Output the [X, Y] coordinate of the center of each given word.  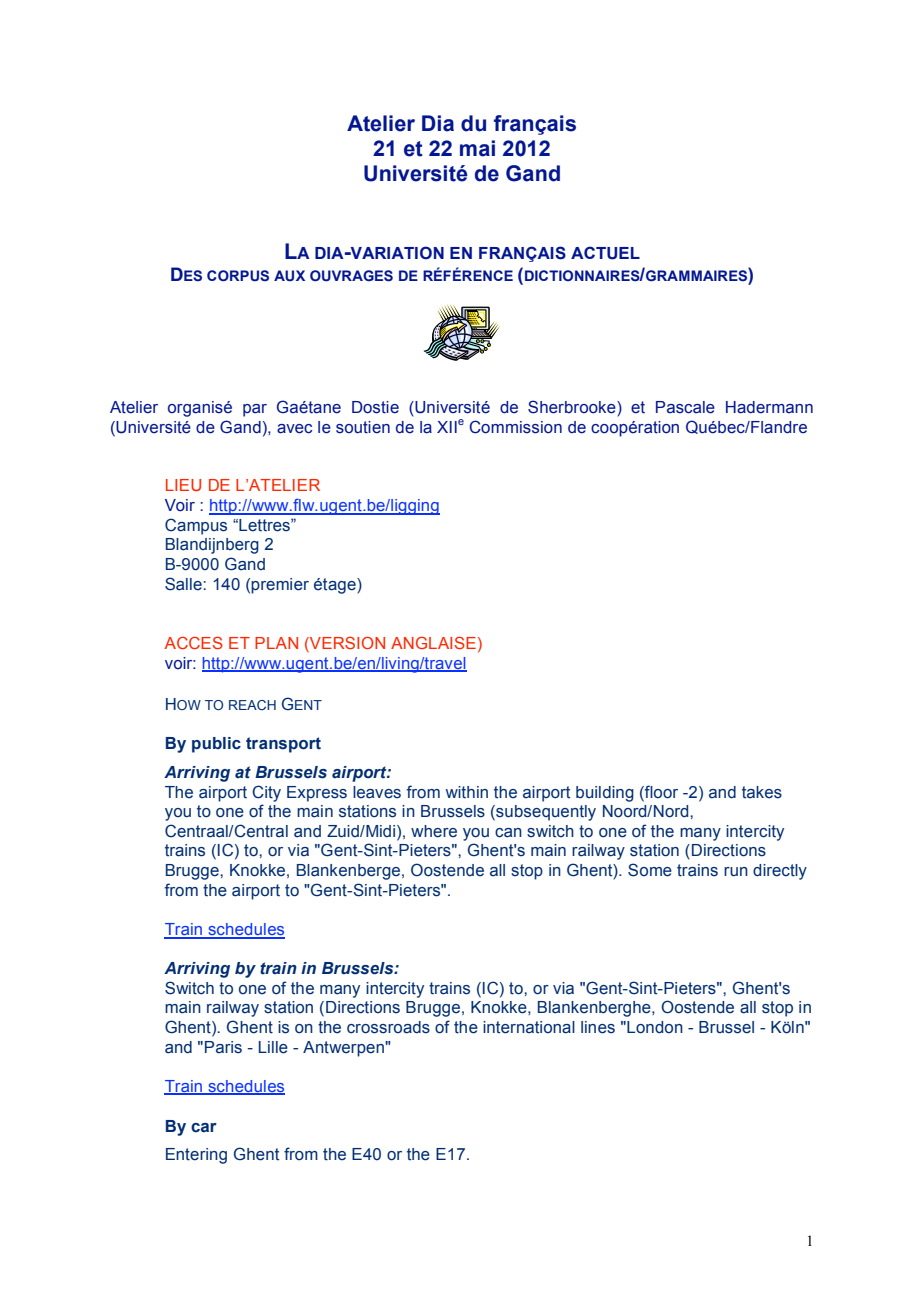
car [204, 1128]
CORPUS [238, 275]
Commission [515, 427]
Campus [196, 526]
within [467, 792]
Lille [273, 1047]
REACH [252, 705]
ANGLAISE [433, 642]
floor [660, 792]
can [508, 833]
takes [762, 792]
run [736, 872]
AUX [289, 275]
